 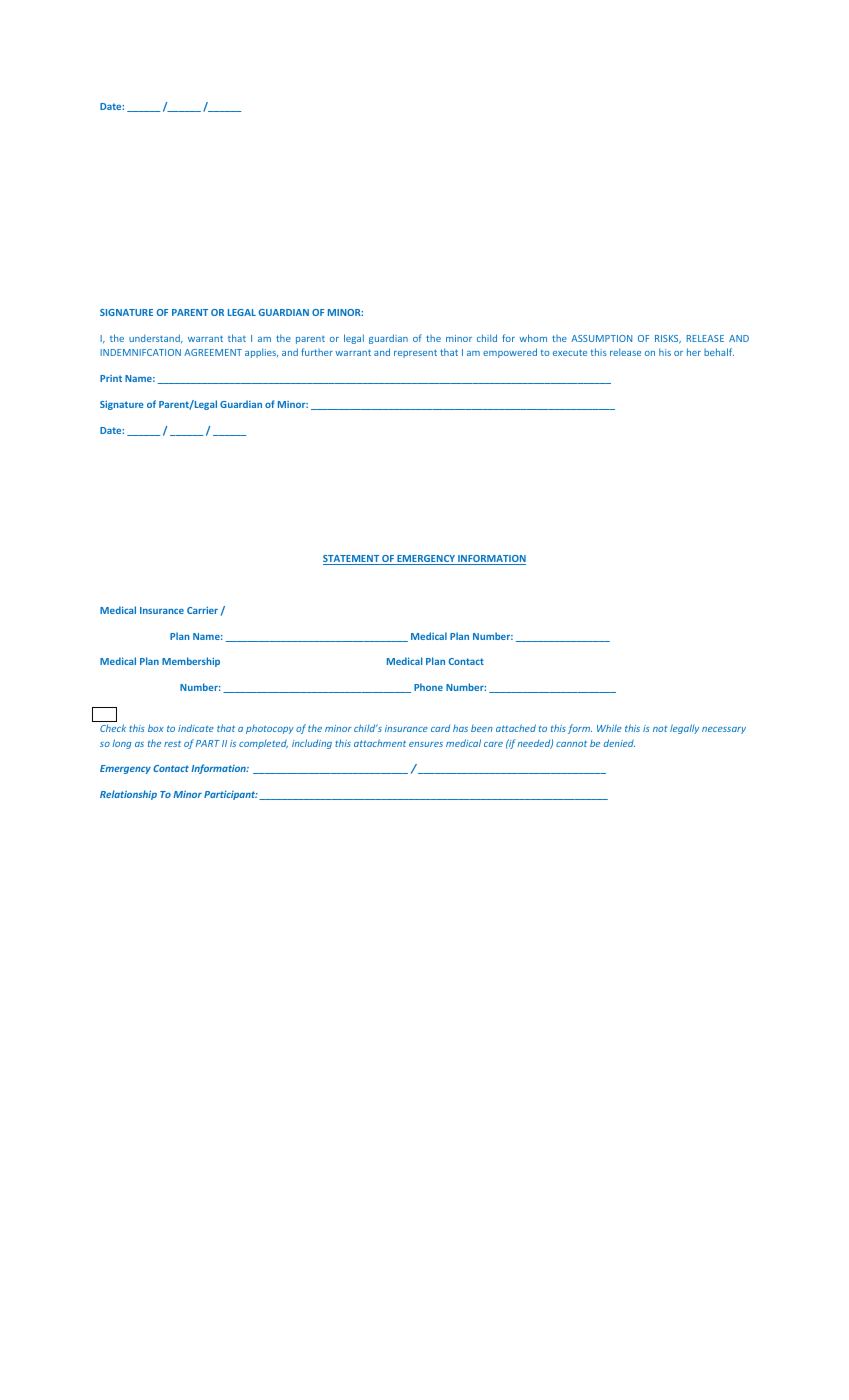 I want to click on RISKS, so click(x=668, y=339).
